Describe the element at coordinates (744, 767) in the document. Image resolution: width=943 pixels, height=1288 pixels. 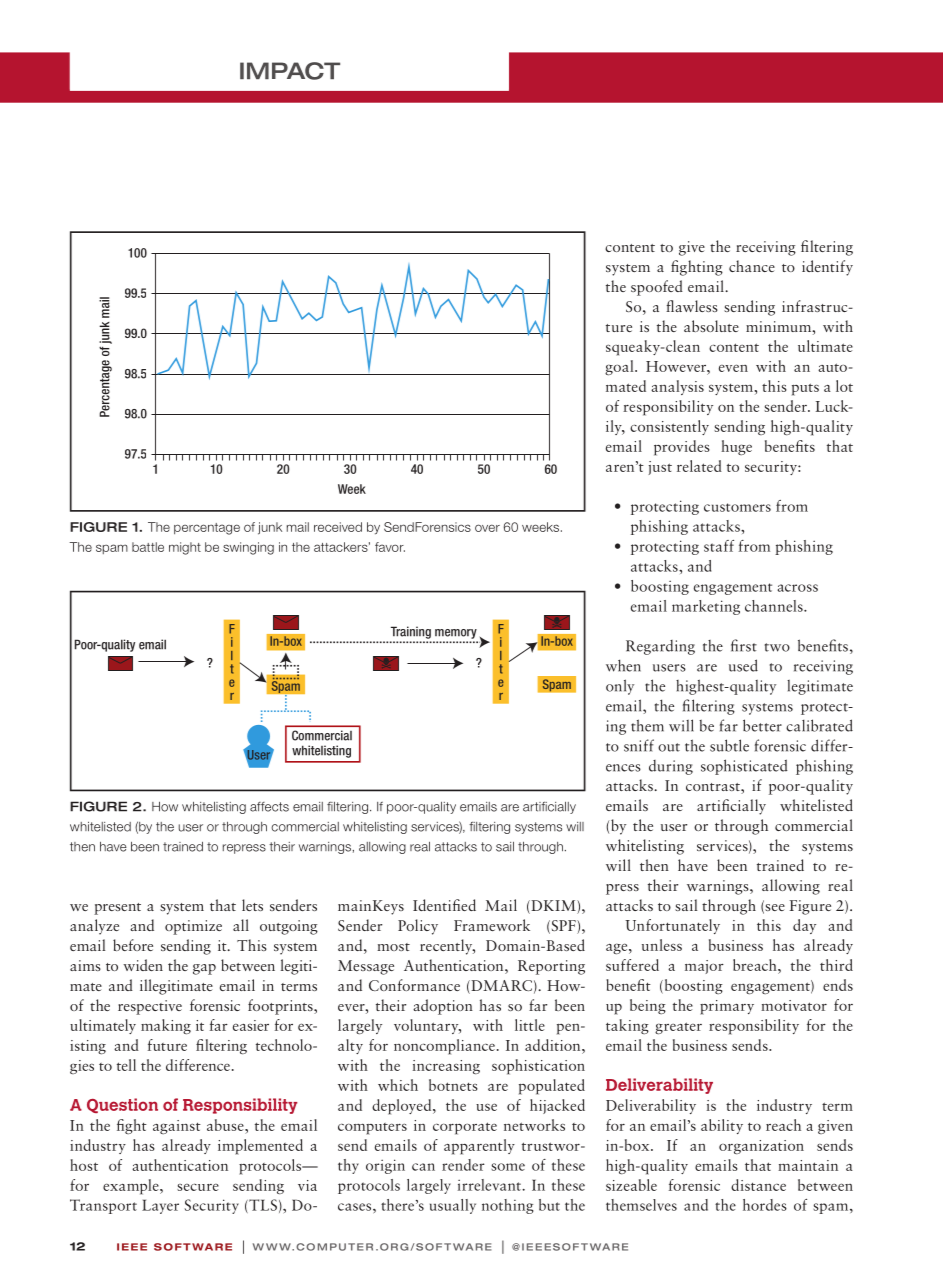
I see `sophisticated` at that location.
